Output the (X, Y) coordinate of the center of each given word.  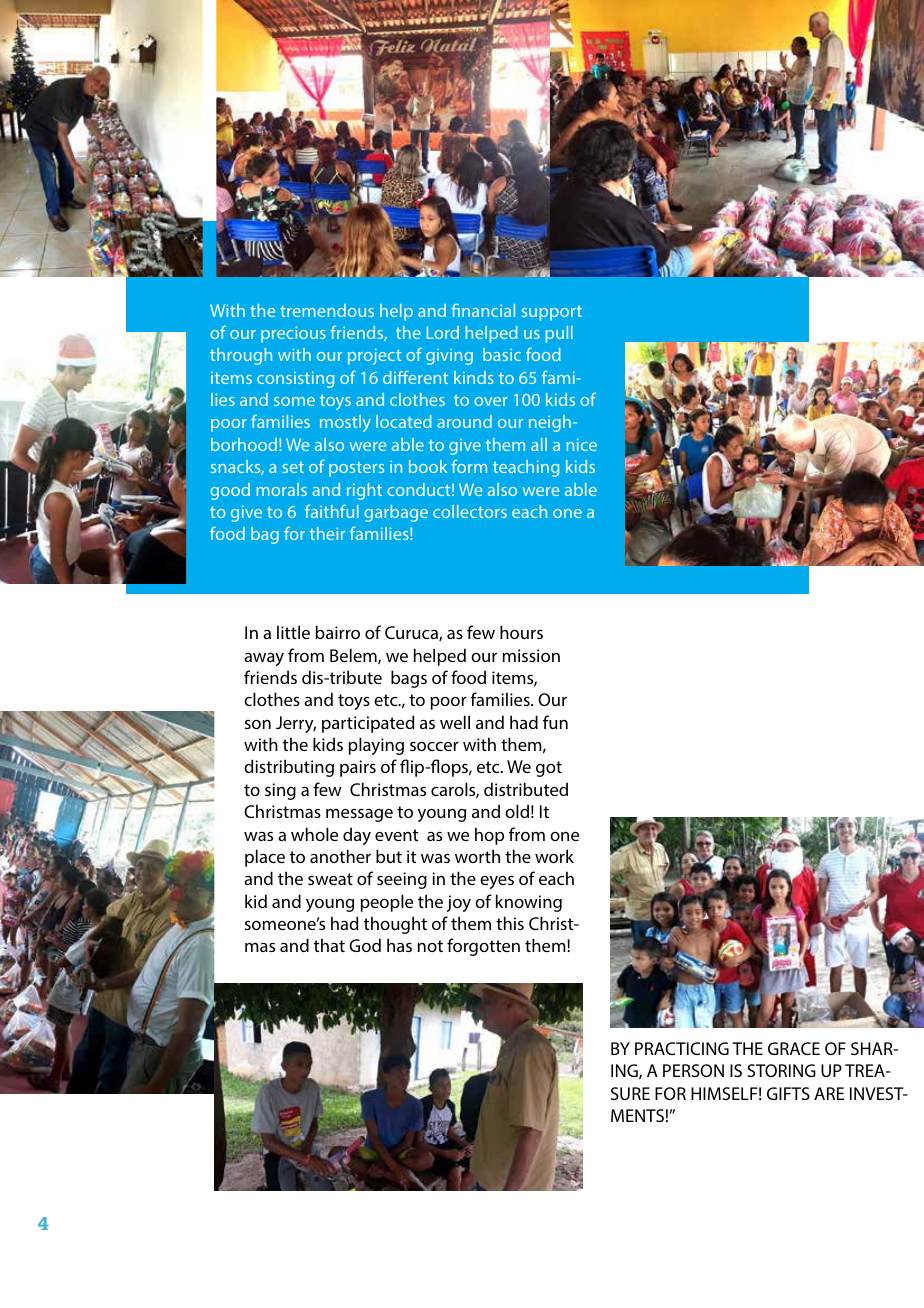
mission (531, 655)
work (554, 856)
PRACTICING (682, 1048)
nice (581, 444)
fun (555, 722)
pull (559, 334)
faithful (332, 511)
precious (293, 334)
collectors (470, 511)
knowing (529, 903)
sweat (330, 879)
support (552, 313)
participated (368, 724)
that (329, 945)
